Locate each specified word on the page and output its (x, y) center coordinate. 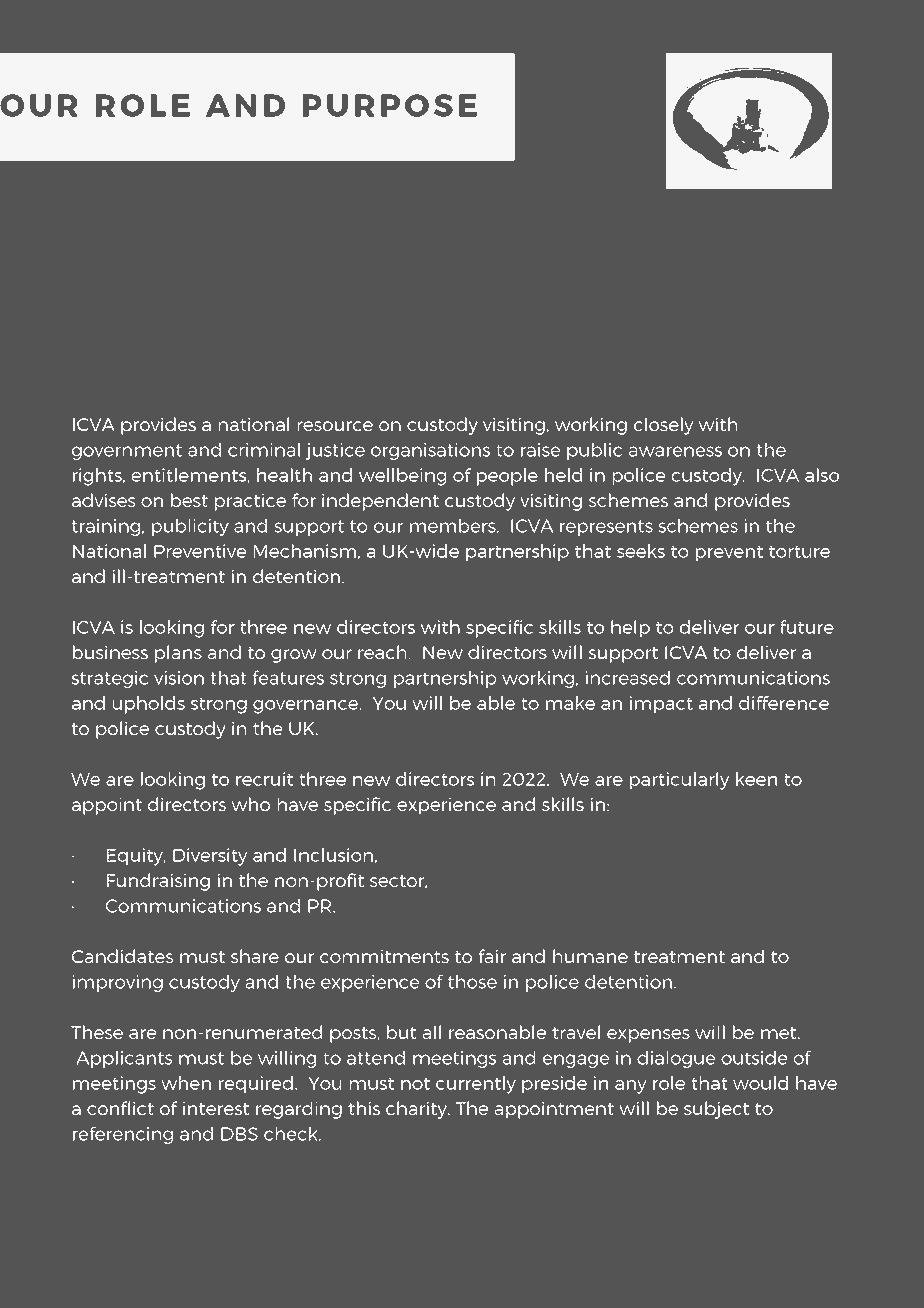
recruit (264, 779)
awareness (675, 451)
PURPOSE (390, 105)
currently (476, 1085)
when (186, 1083)
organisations (430, 451)
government (127, 452)
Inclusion (333, 855)
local (539, 259)
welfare (790, 282)
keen (756, 779)
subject (716, 1110)
